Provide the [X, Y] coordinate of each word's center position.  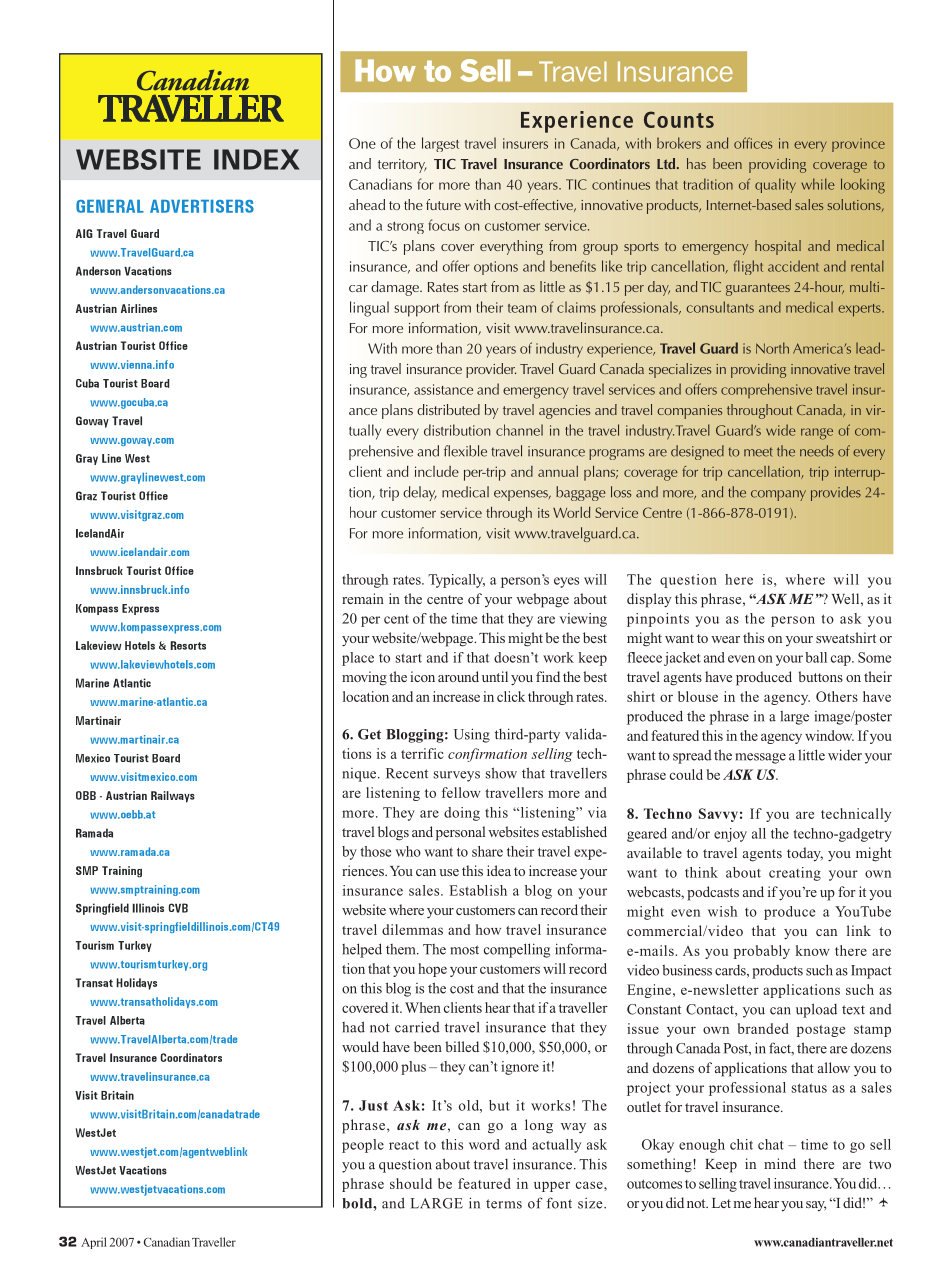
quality [775, 185]
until [495, 676]
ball [816, 657]
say [816, 1206]
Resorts [188, 645]
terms [504, 1204]
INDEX [257, 159]
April [94, 1243]
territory [402, 166]
